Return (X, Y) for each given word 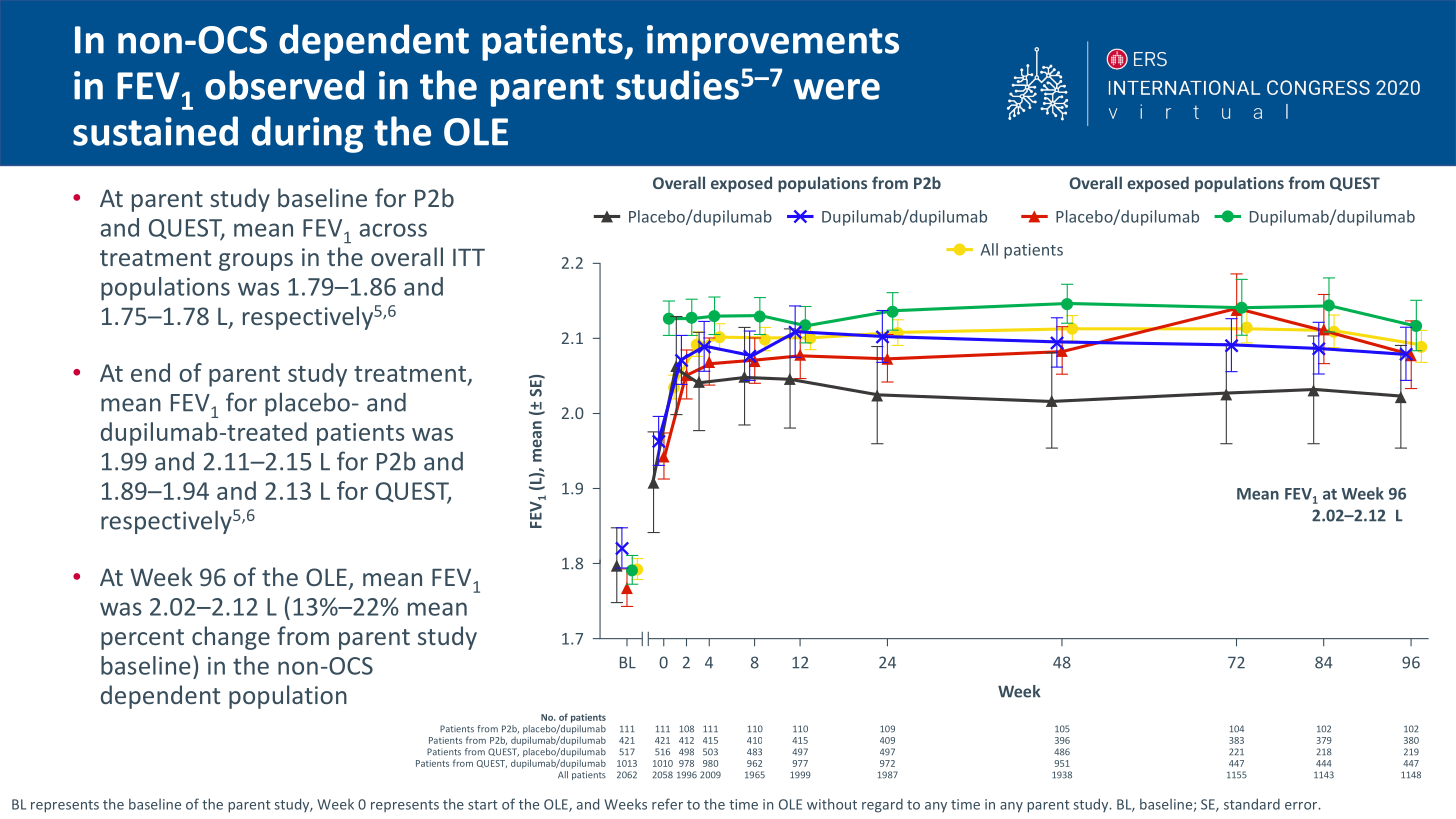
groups (256, 262)
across (393, 230)
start (483, 805)
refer (667, 804)
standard (1252, 804)
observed (284, 85)
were (837, 89)
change (231, 638)
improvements (773, 43)
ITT (469, 257)
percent (142, 639)
